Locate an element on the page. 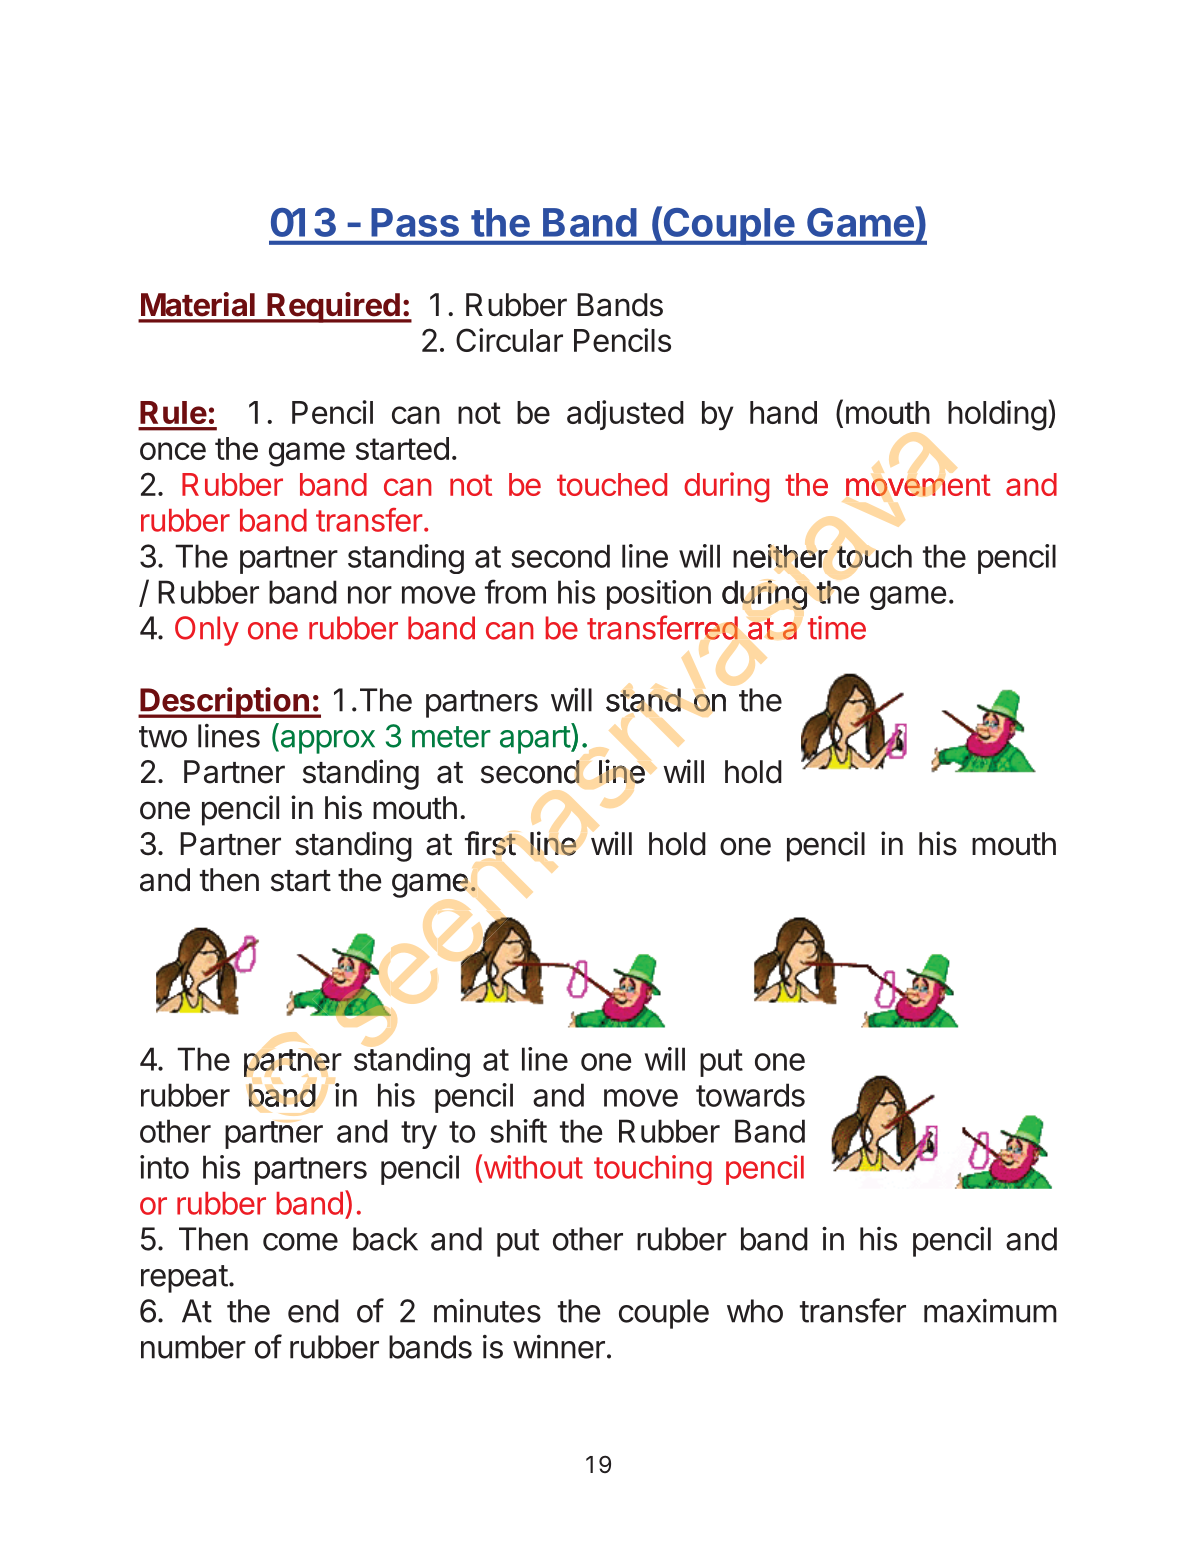 Image resolution: width=1196 pixels, height=1547 pixels. shift is located at coordinates (518, 1130).
